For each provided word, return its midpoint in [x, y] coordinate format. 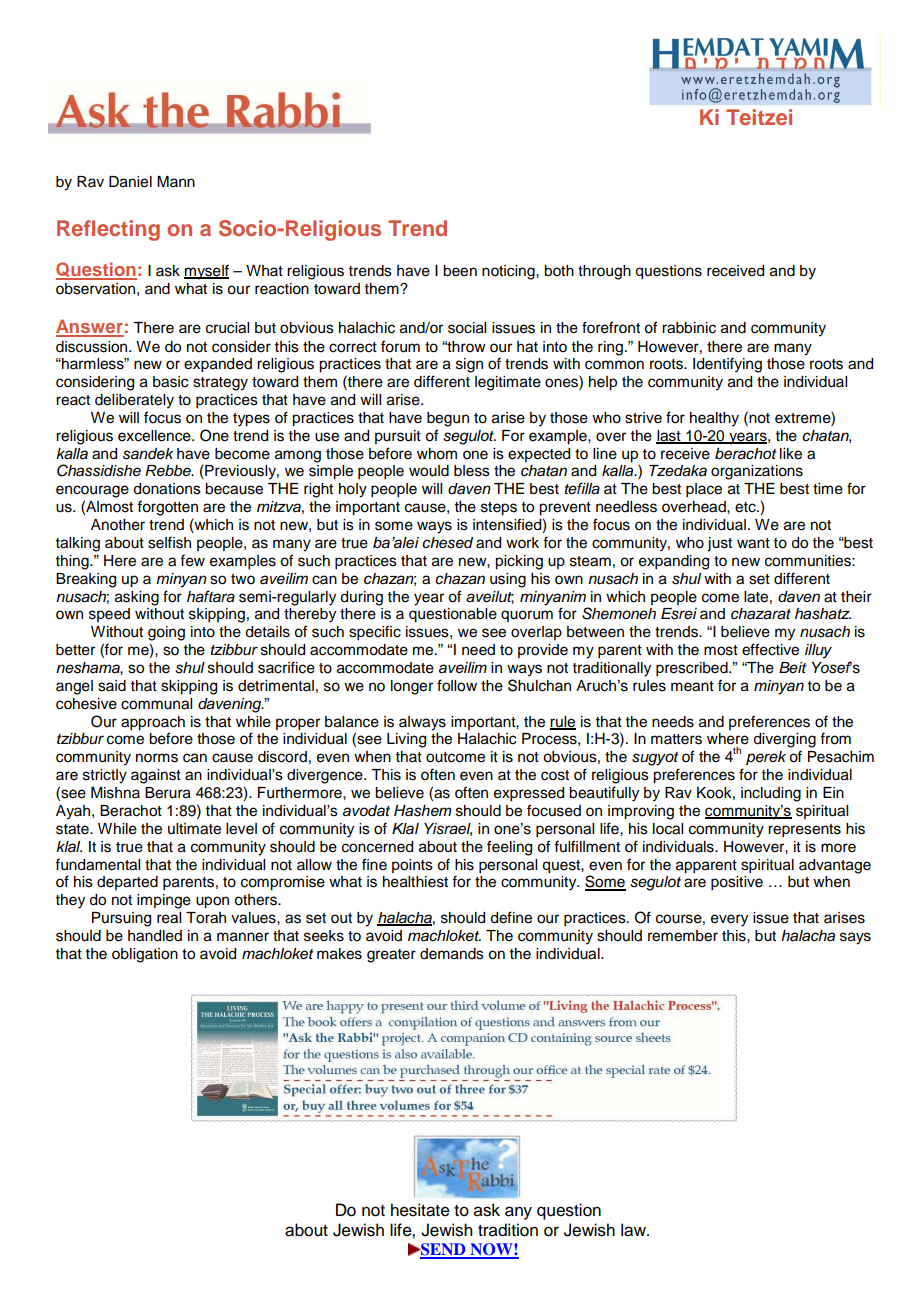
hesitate [420, 1210]
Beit [793, 667]
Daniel [130, 182]
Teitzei [759, 117]
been [460, 271]
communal [156, 704]
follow [457, 685]
